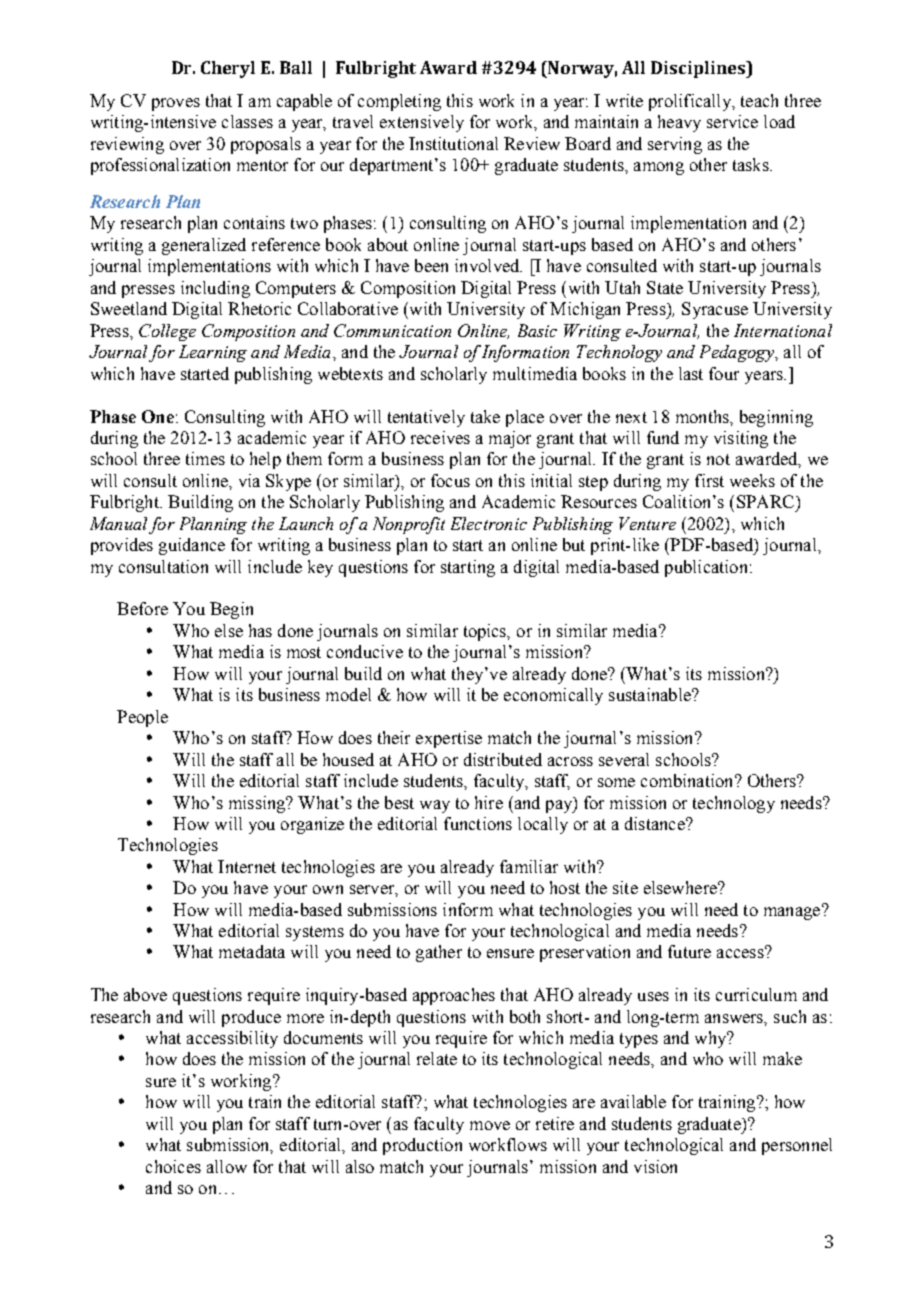 The height and width of the screenshot is (1308, 924). What do you see at coordinates (453, 143) in the screenshot?
I see `Institutional` at bounding box center [453, 143].
